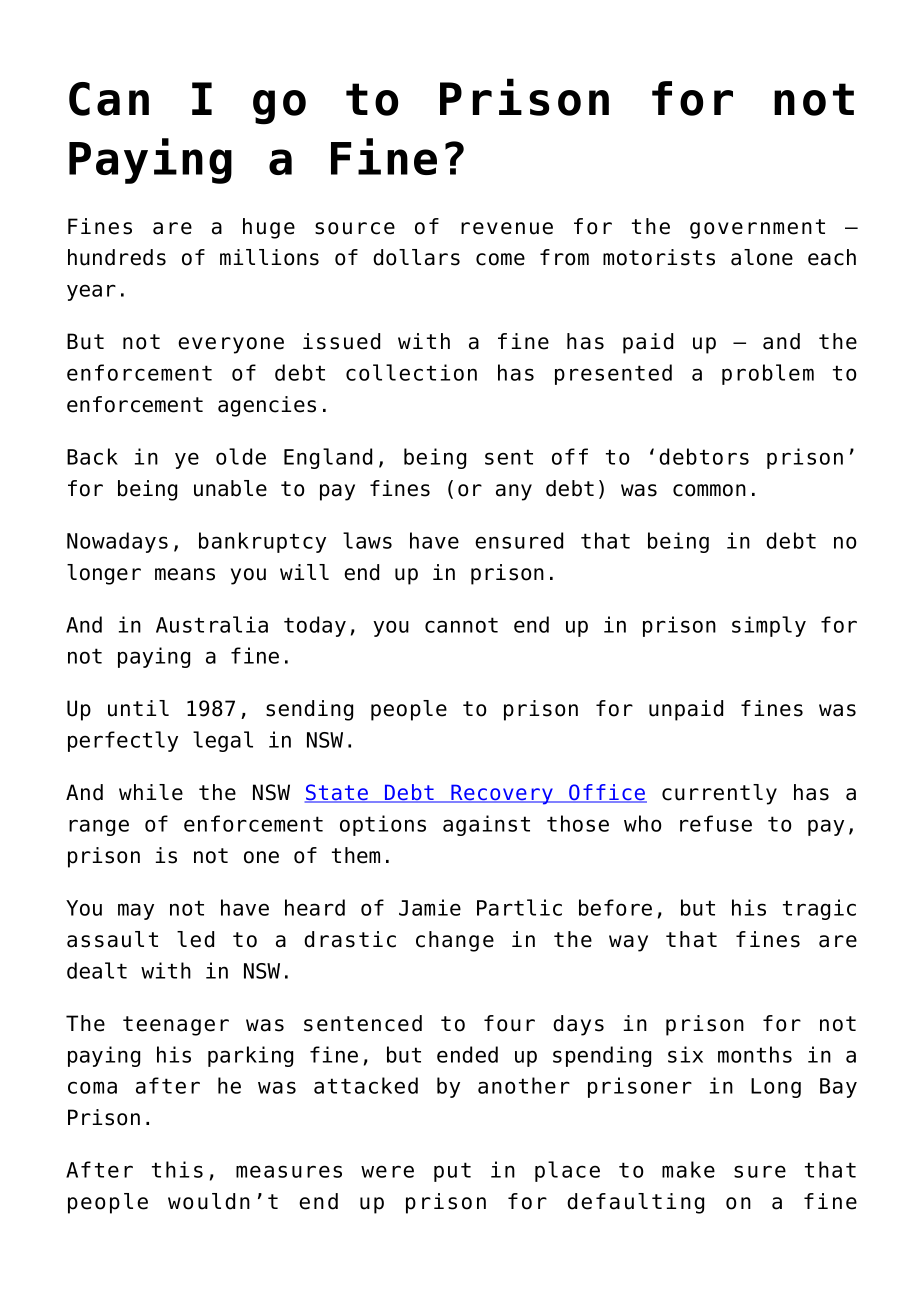 The height and width of the screenshot is (1308, 924). Describe the element at coordinates (452, 1172) in the screenshot. I see `put` at that location.
